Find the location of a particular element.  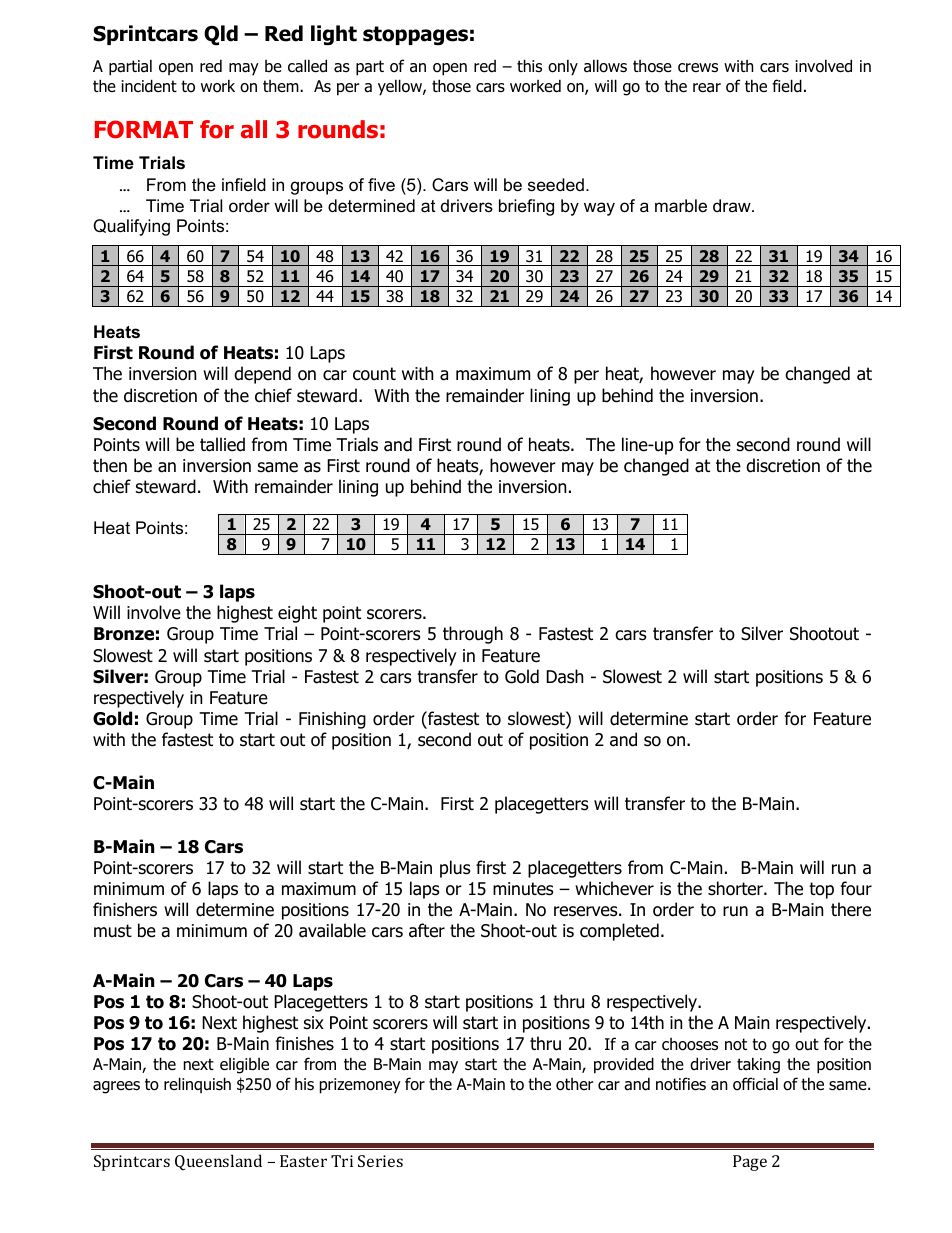

rear is located at coordinates (707, 88).
